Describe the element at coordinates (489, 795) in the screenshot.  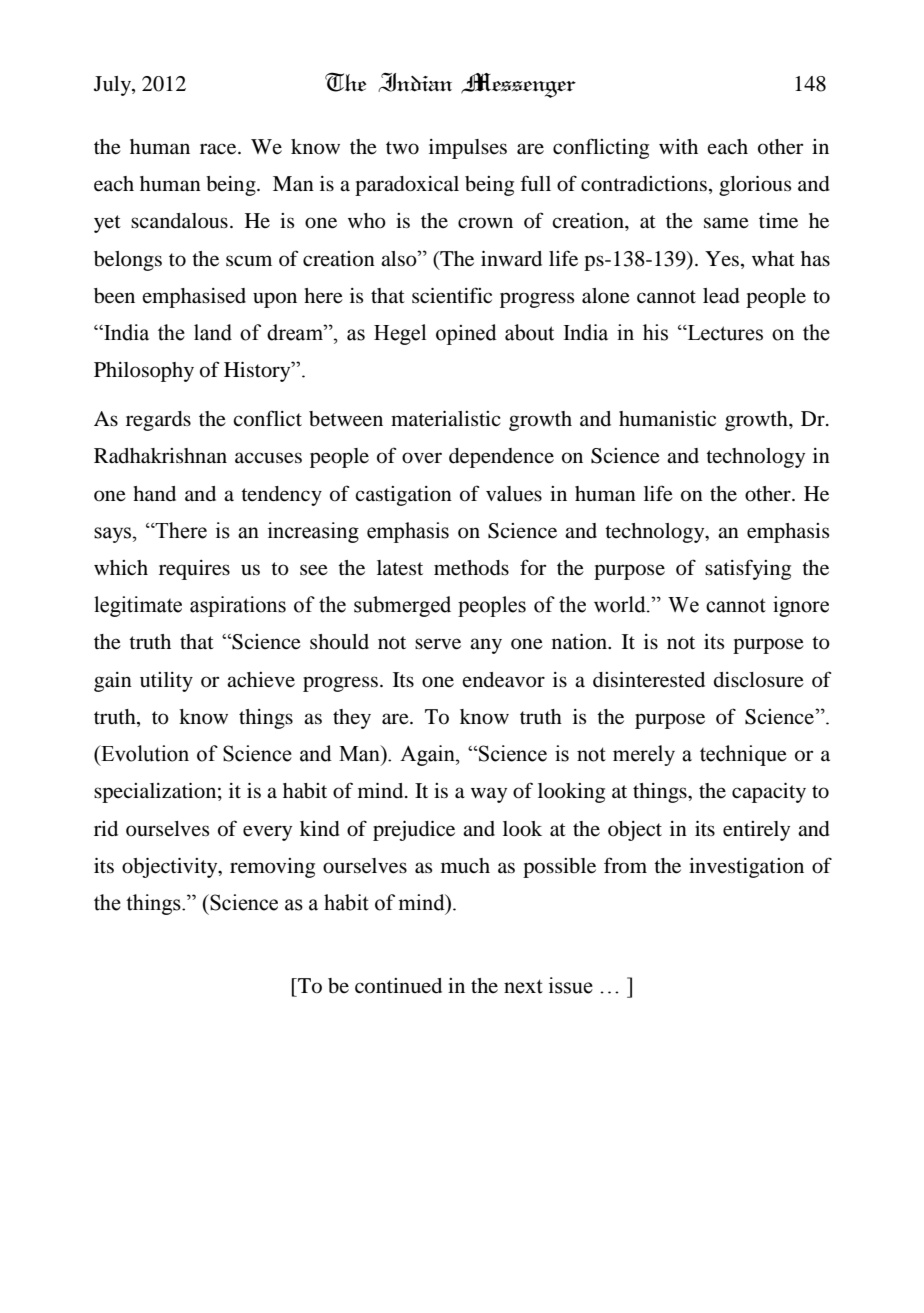
I see `way` at that location.
